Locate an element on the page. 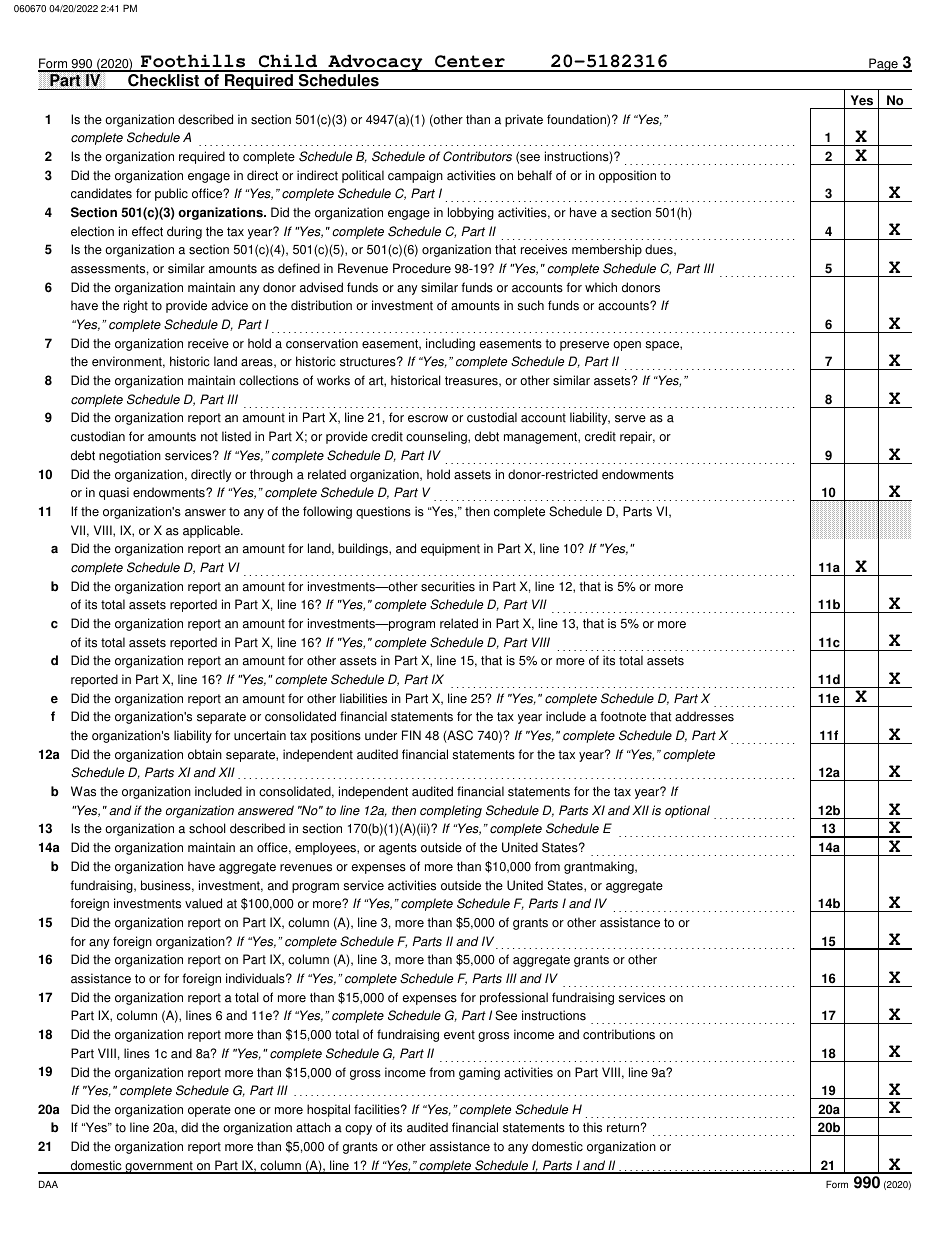  addresses is located at coordinates (704, 716).
